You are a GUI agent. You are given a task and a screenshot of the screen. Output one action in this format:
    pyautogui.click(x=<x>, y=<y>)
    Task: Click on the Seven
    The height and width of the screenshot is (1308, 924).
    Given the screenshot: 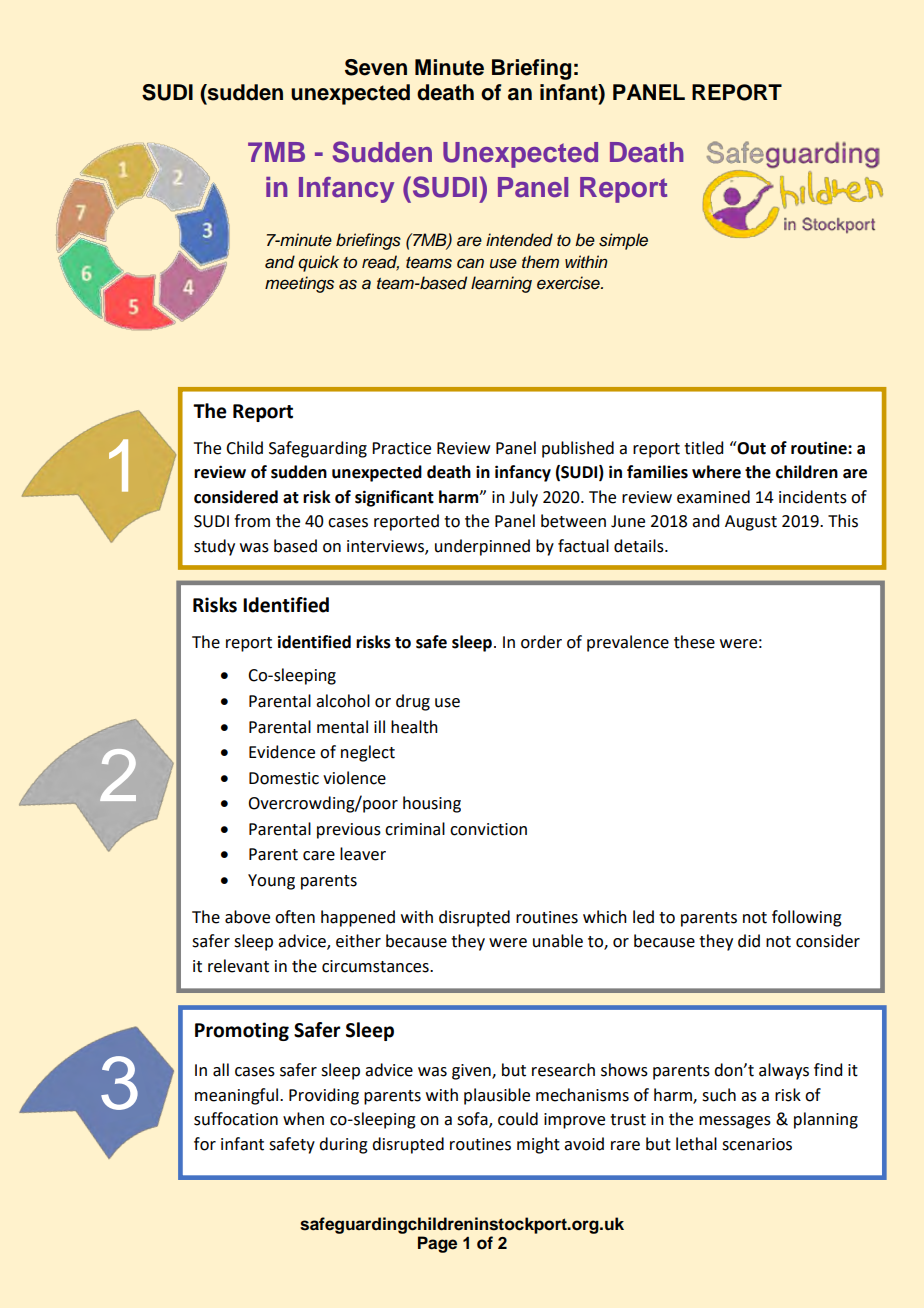 What is the action you would take?
    pyautogui.click(x=376, y=67)
